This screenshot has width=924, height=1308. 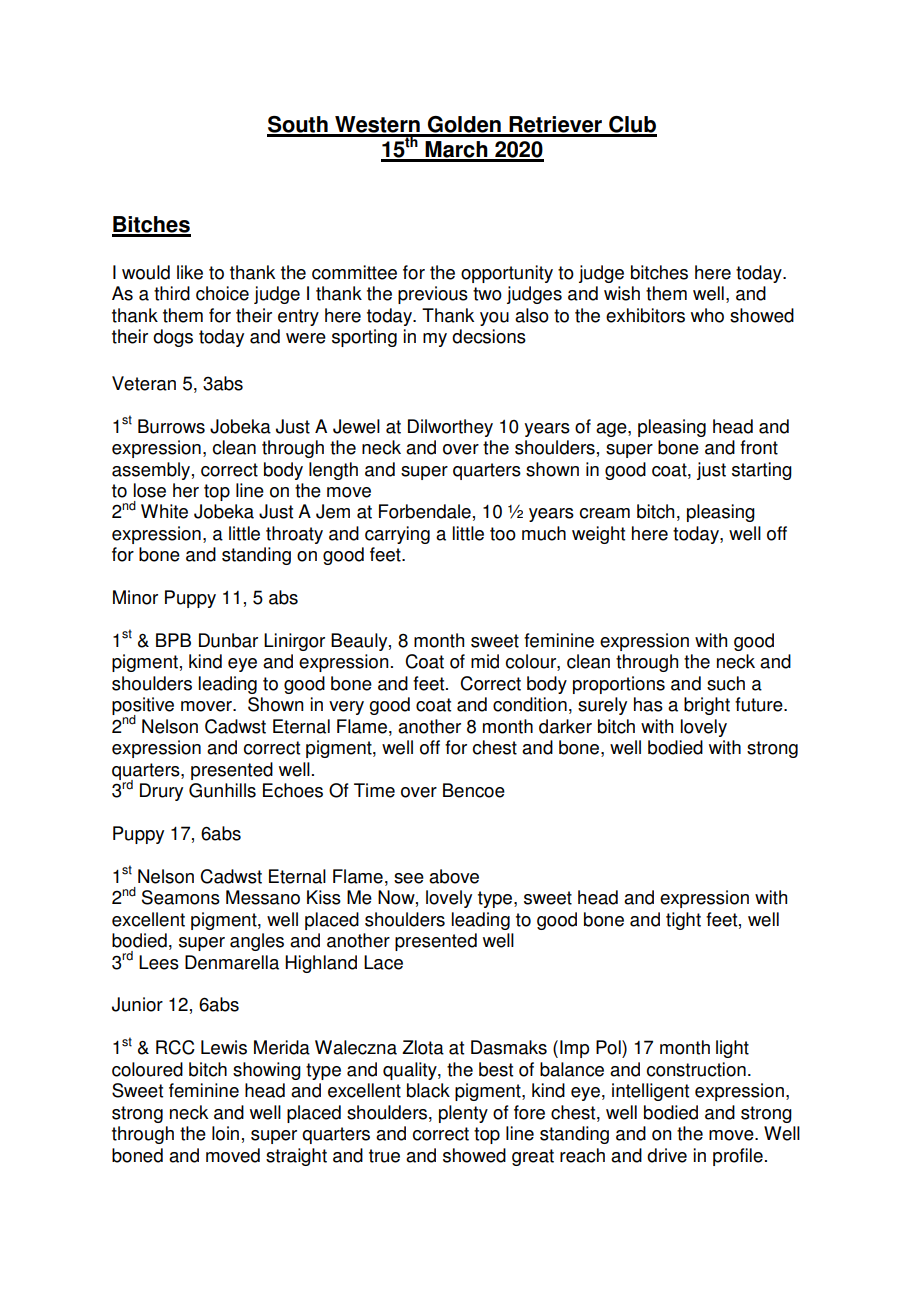 What do you see at coordinates (222, 293) in the screenshot?
I see `choice` at bounding box center [222, 293].
